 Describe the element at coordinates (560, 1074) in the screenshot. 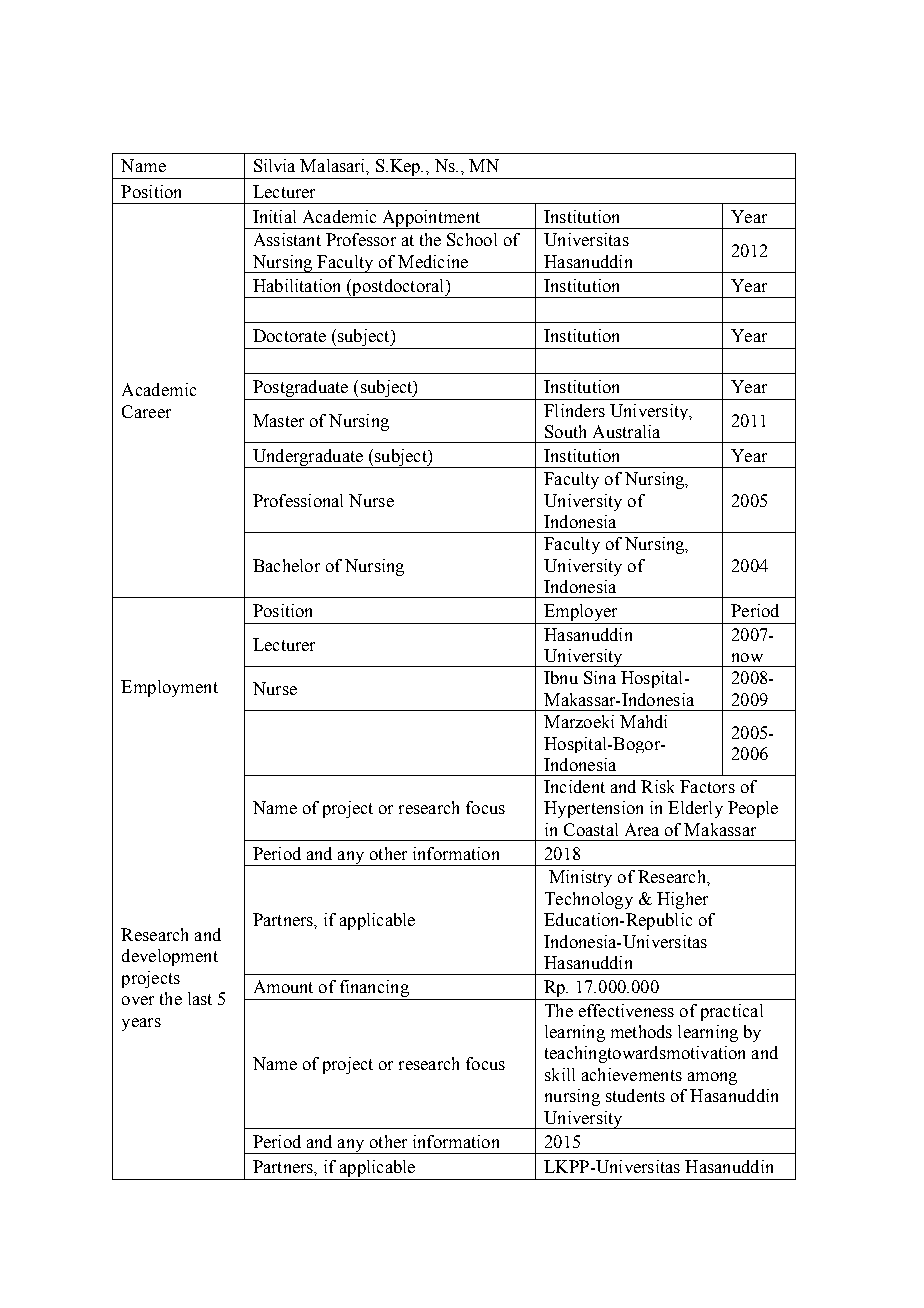

I see `skill` at that location.
